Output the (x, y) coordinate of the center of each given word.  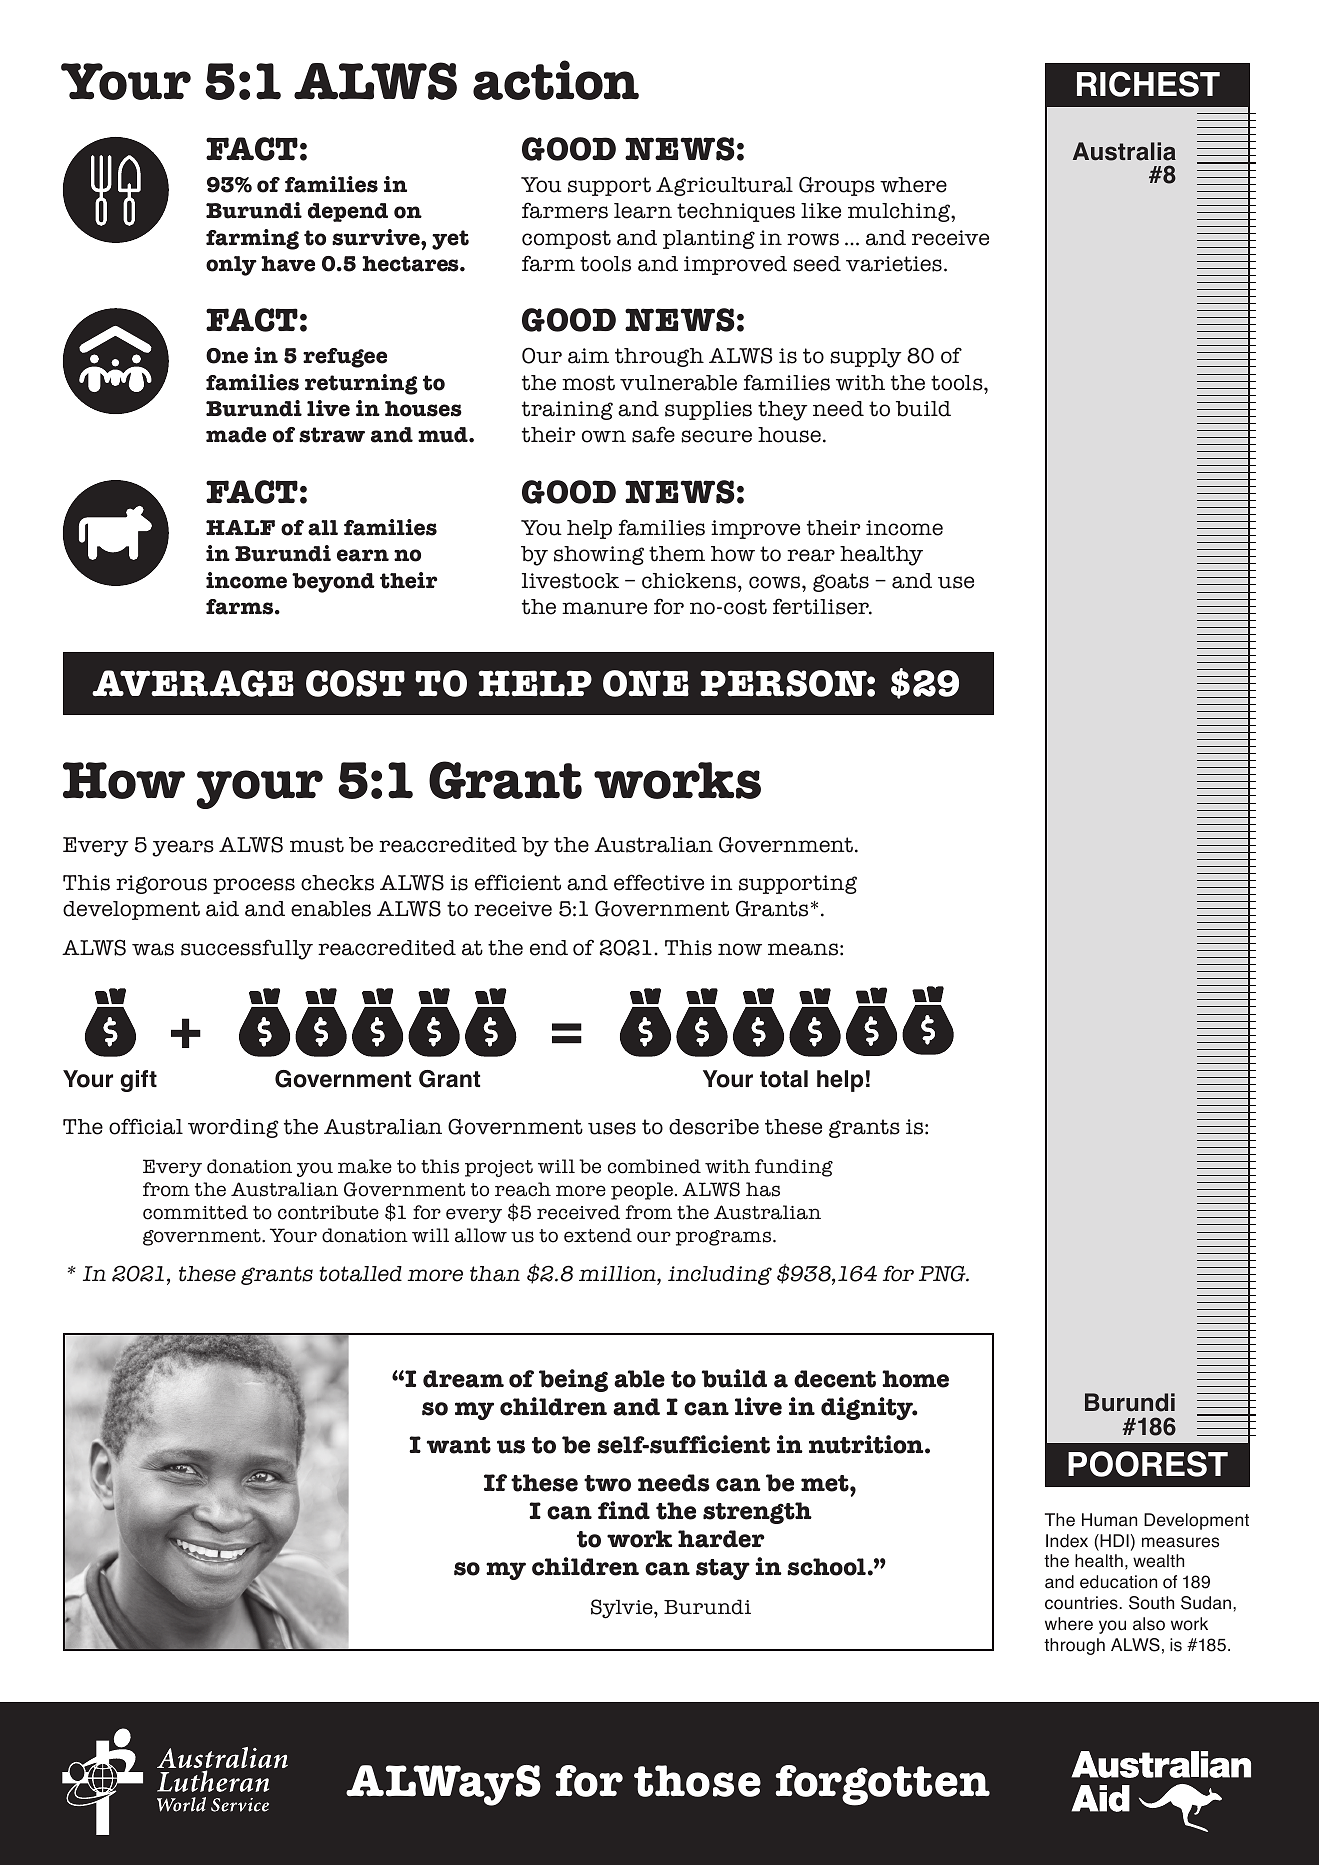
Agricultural (724, 186)
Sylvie (623, 1609)
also (1149, 1624)
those (697, 1781)
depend (348, 212)
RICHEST (1148, 84)
